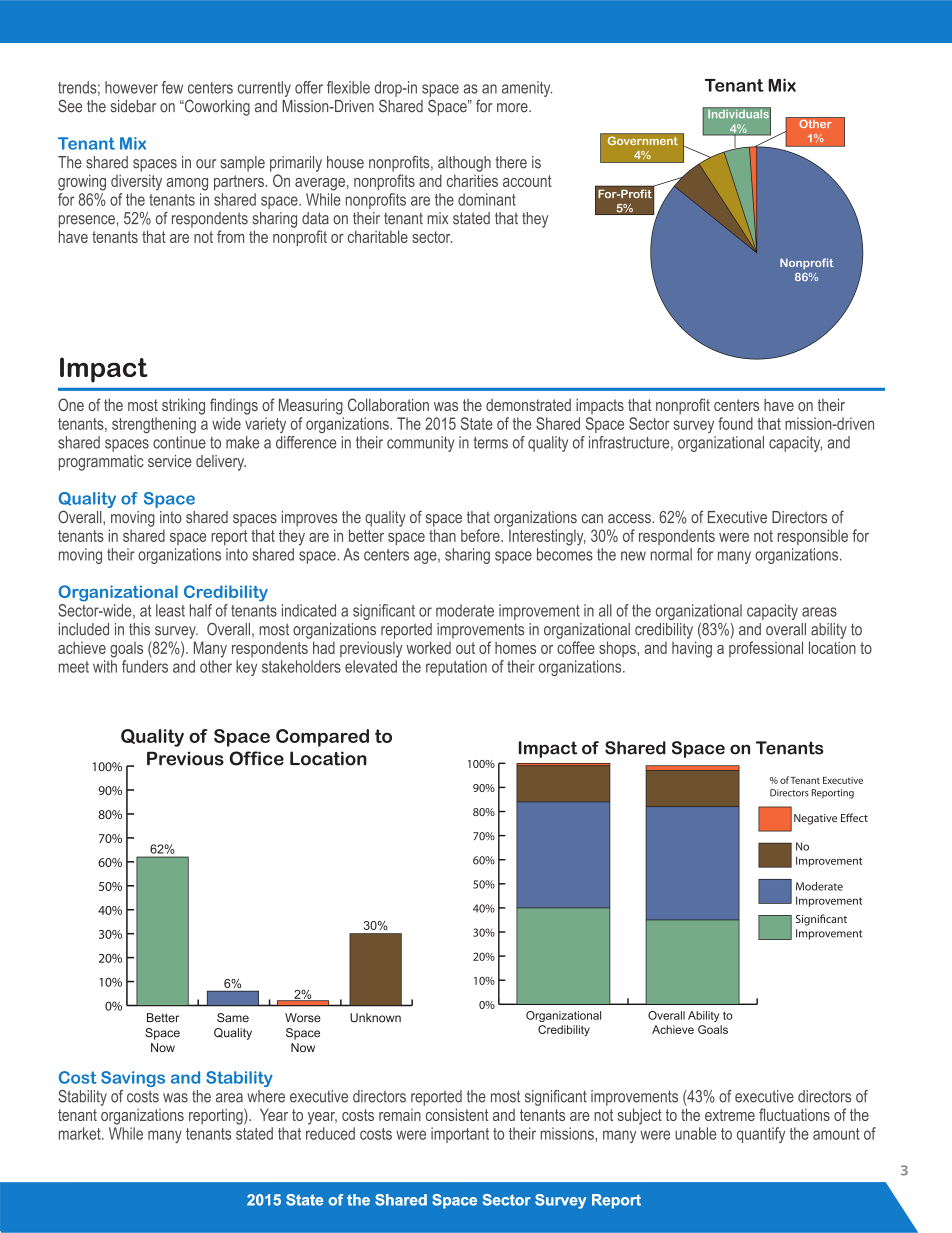 This page has width=952, height=1233. Describe the element at coordinates (133, 1079) in the page. I see `Savings` at that location.
